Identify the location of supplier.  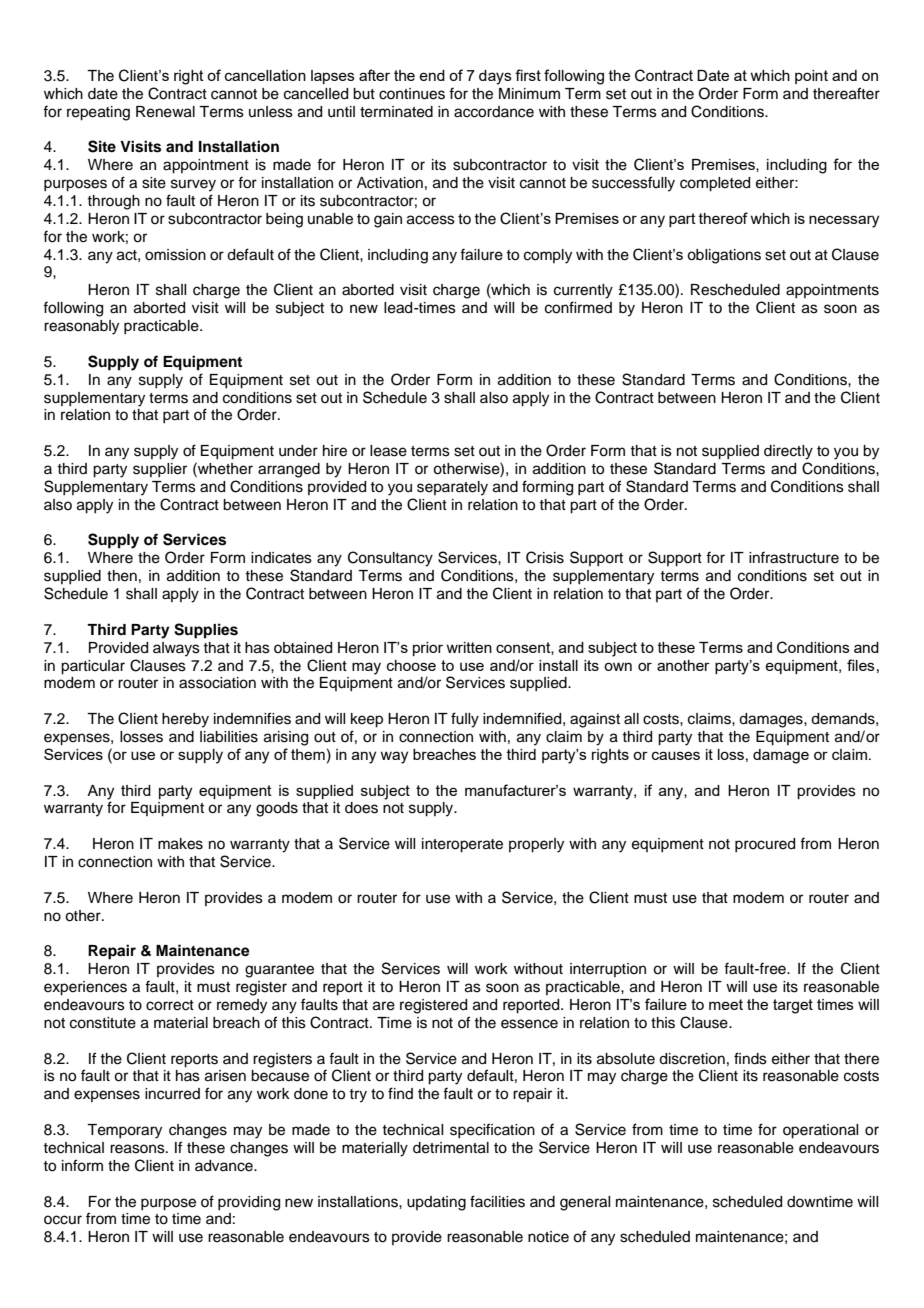
(160, 470).
